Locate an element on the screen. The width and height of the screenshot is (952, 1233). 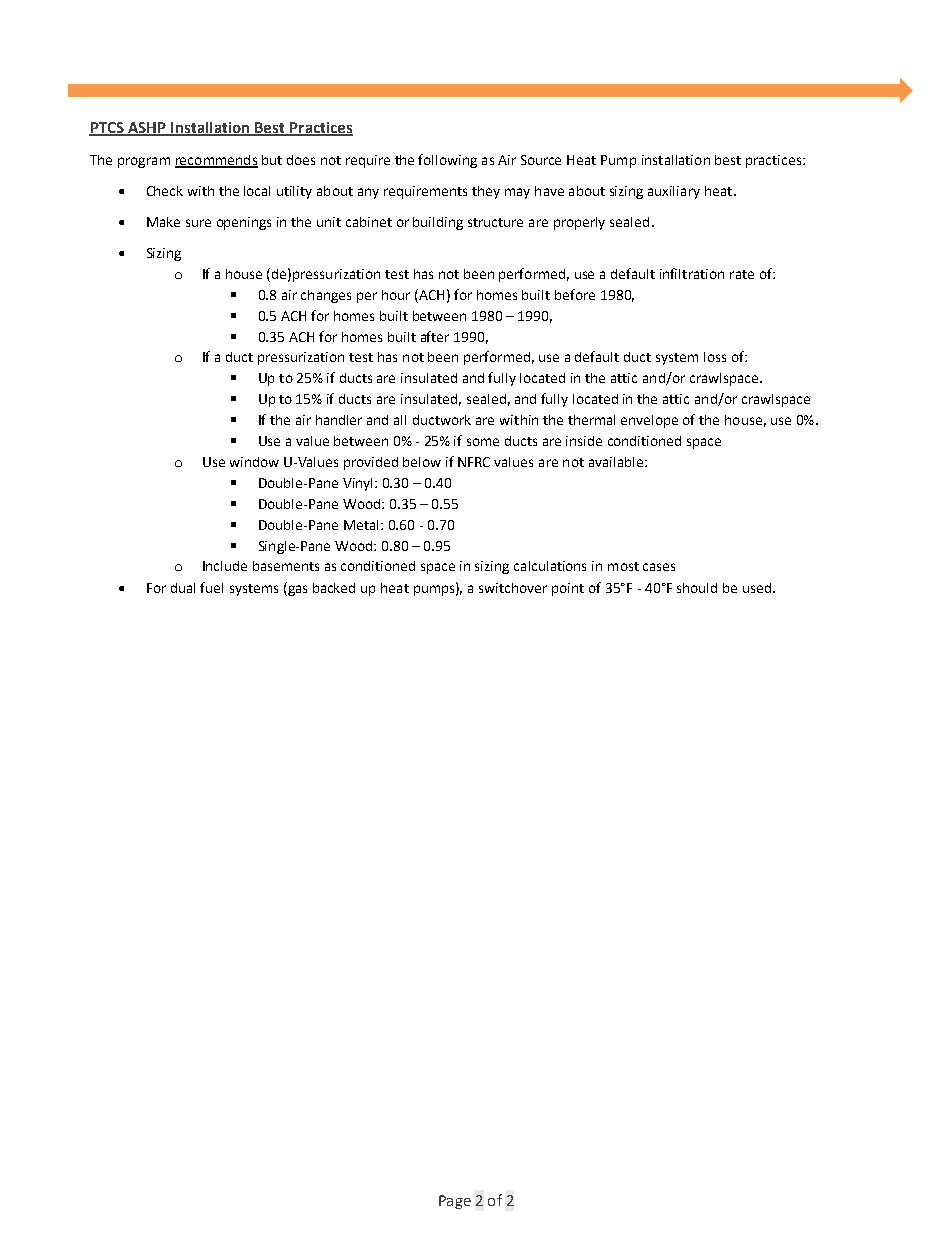
Include is located at coordinates (225, 566).
